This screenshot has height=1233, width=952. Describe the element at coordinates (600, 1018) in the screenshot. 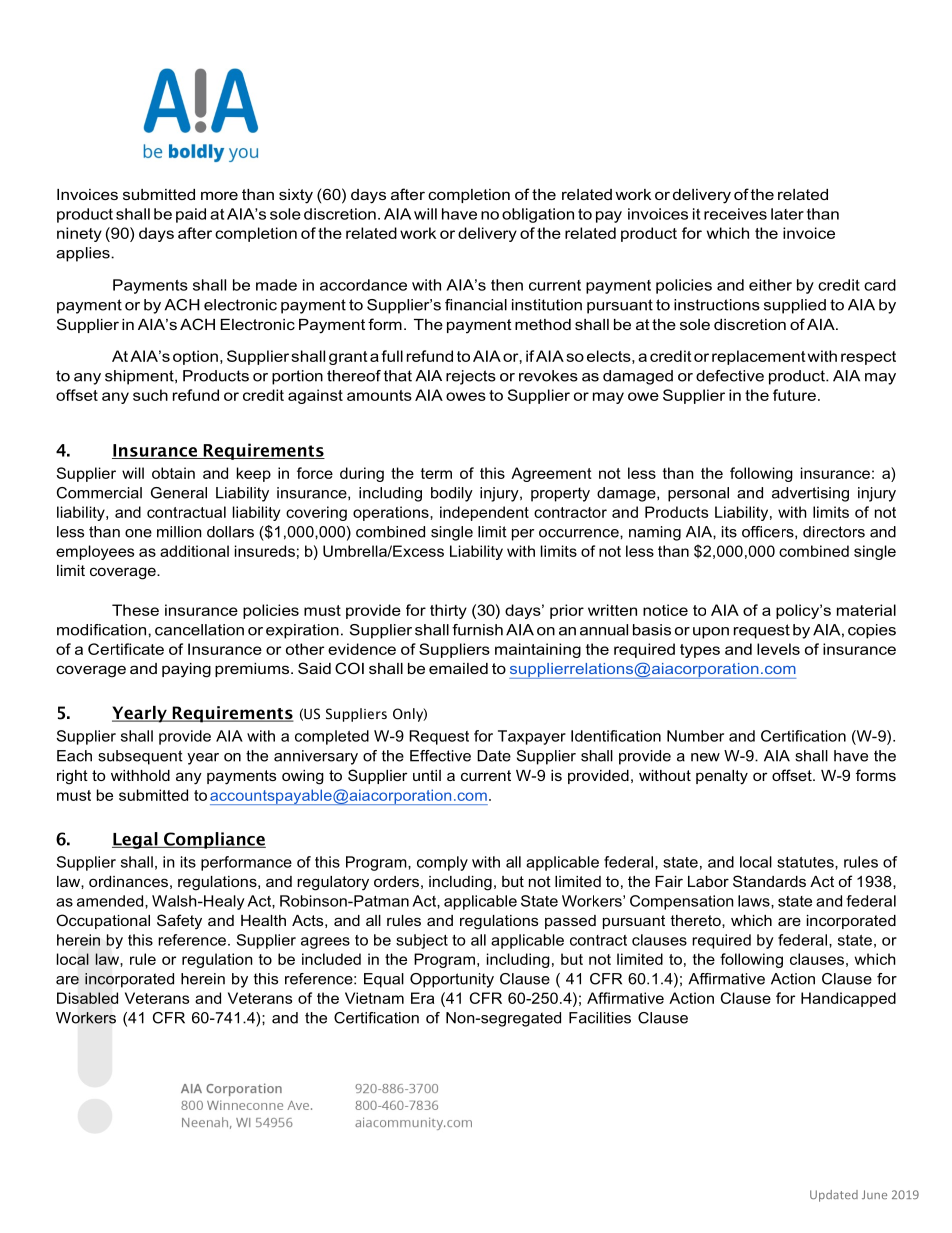

I see `Facilities` at that location.
